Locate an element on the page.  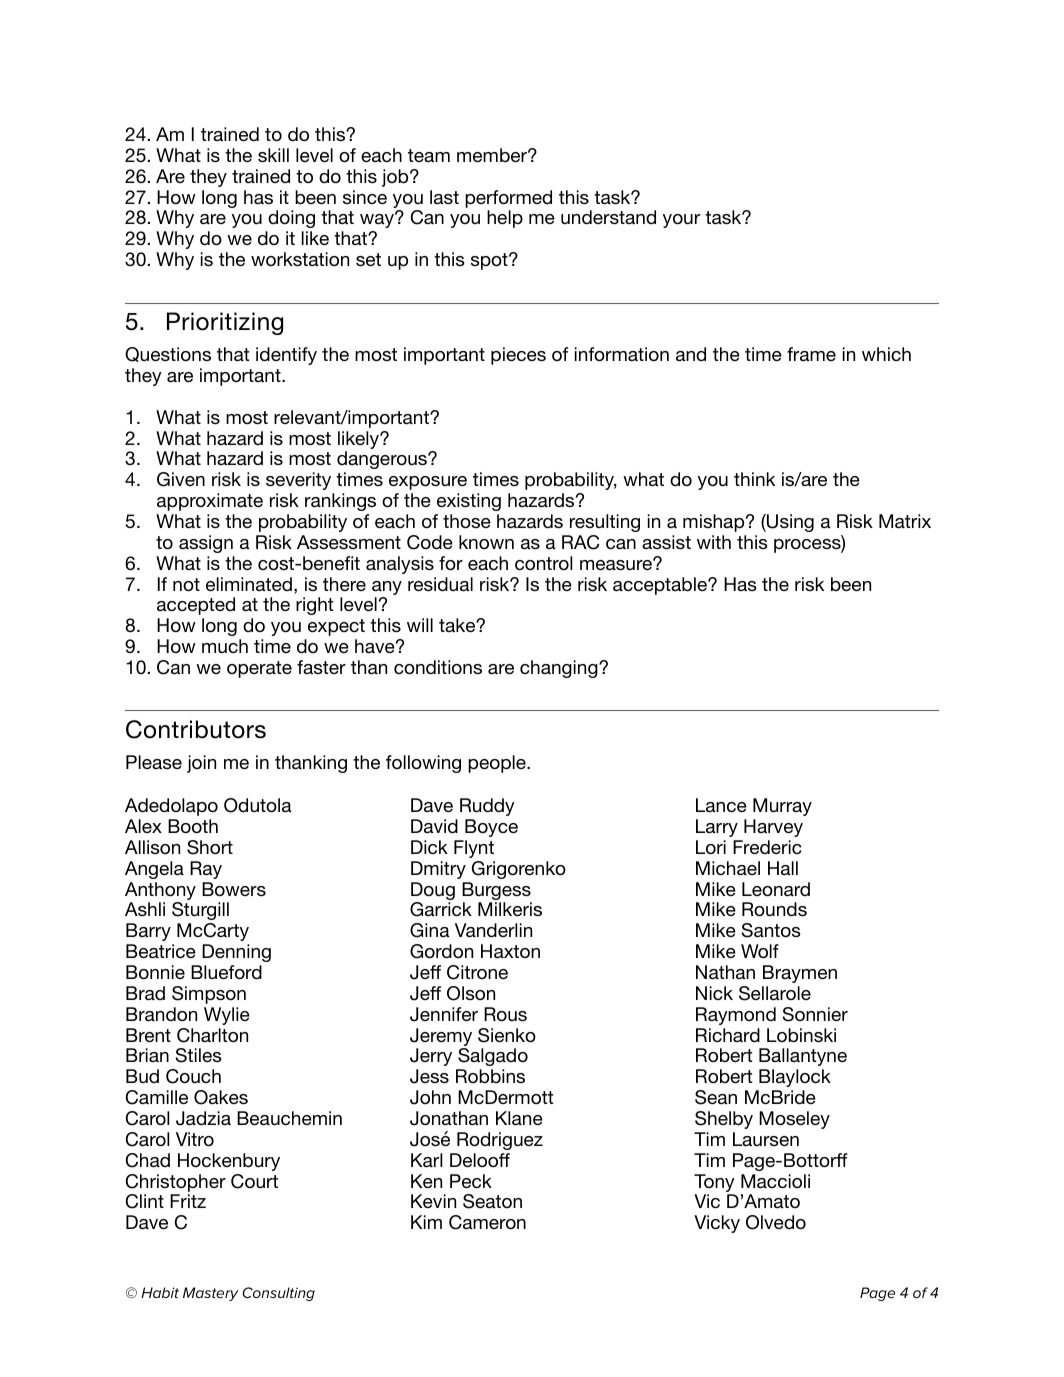
your is located at coordinates (681, 221).
